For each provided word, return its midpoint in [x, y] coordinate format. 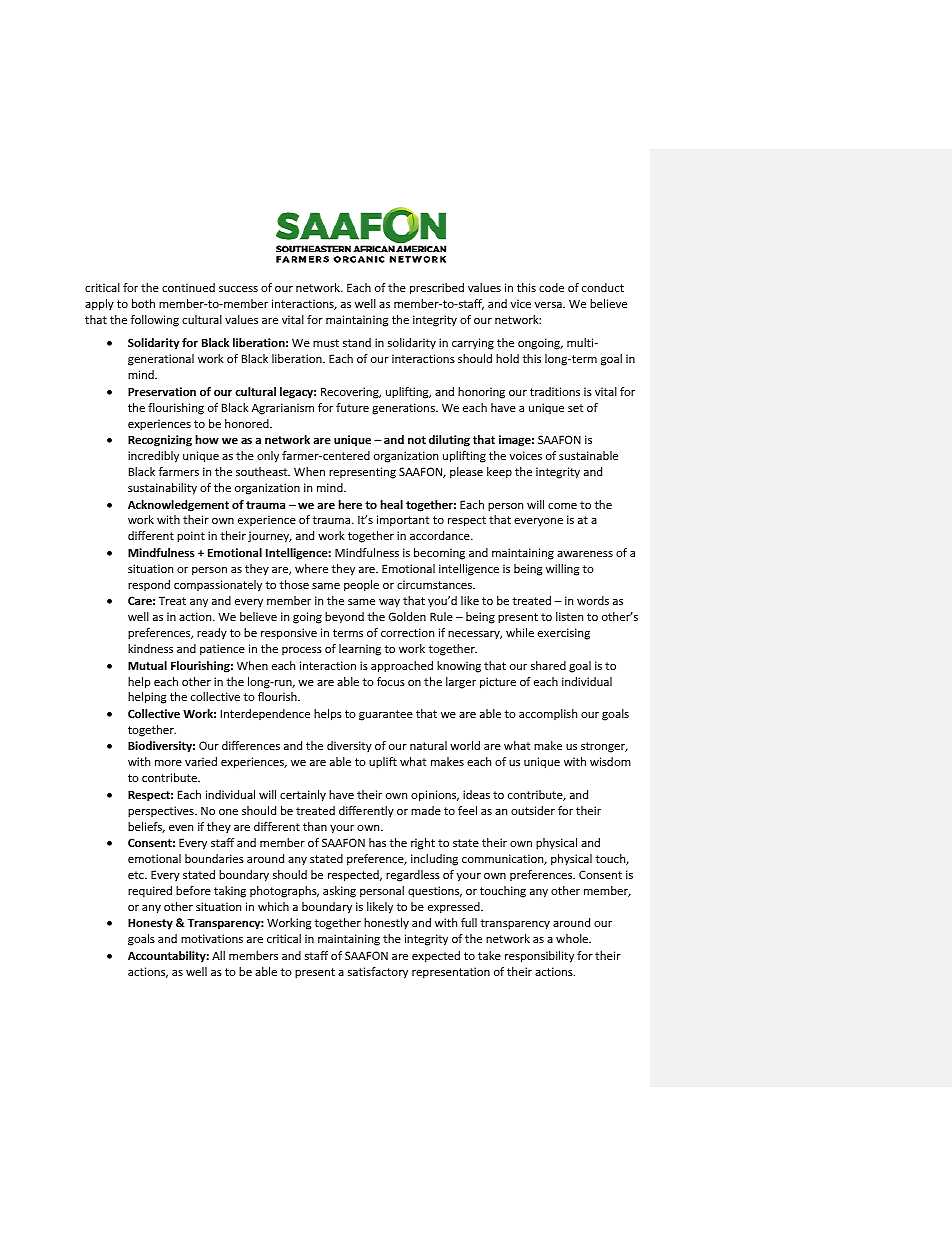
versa [549, 305]
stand [357, 342]
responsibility [539, 957]
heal [391, 504]
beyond [344, 618]
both [143, 303]
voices [526, 455]
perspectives [162, 812]
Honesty [150, 924]
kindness [150, 648]
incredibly [153, 457]
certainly [303, 796]
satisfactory [378, 973]
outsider [533, 810]
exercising [564, 634]
